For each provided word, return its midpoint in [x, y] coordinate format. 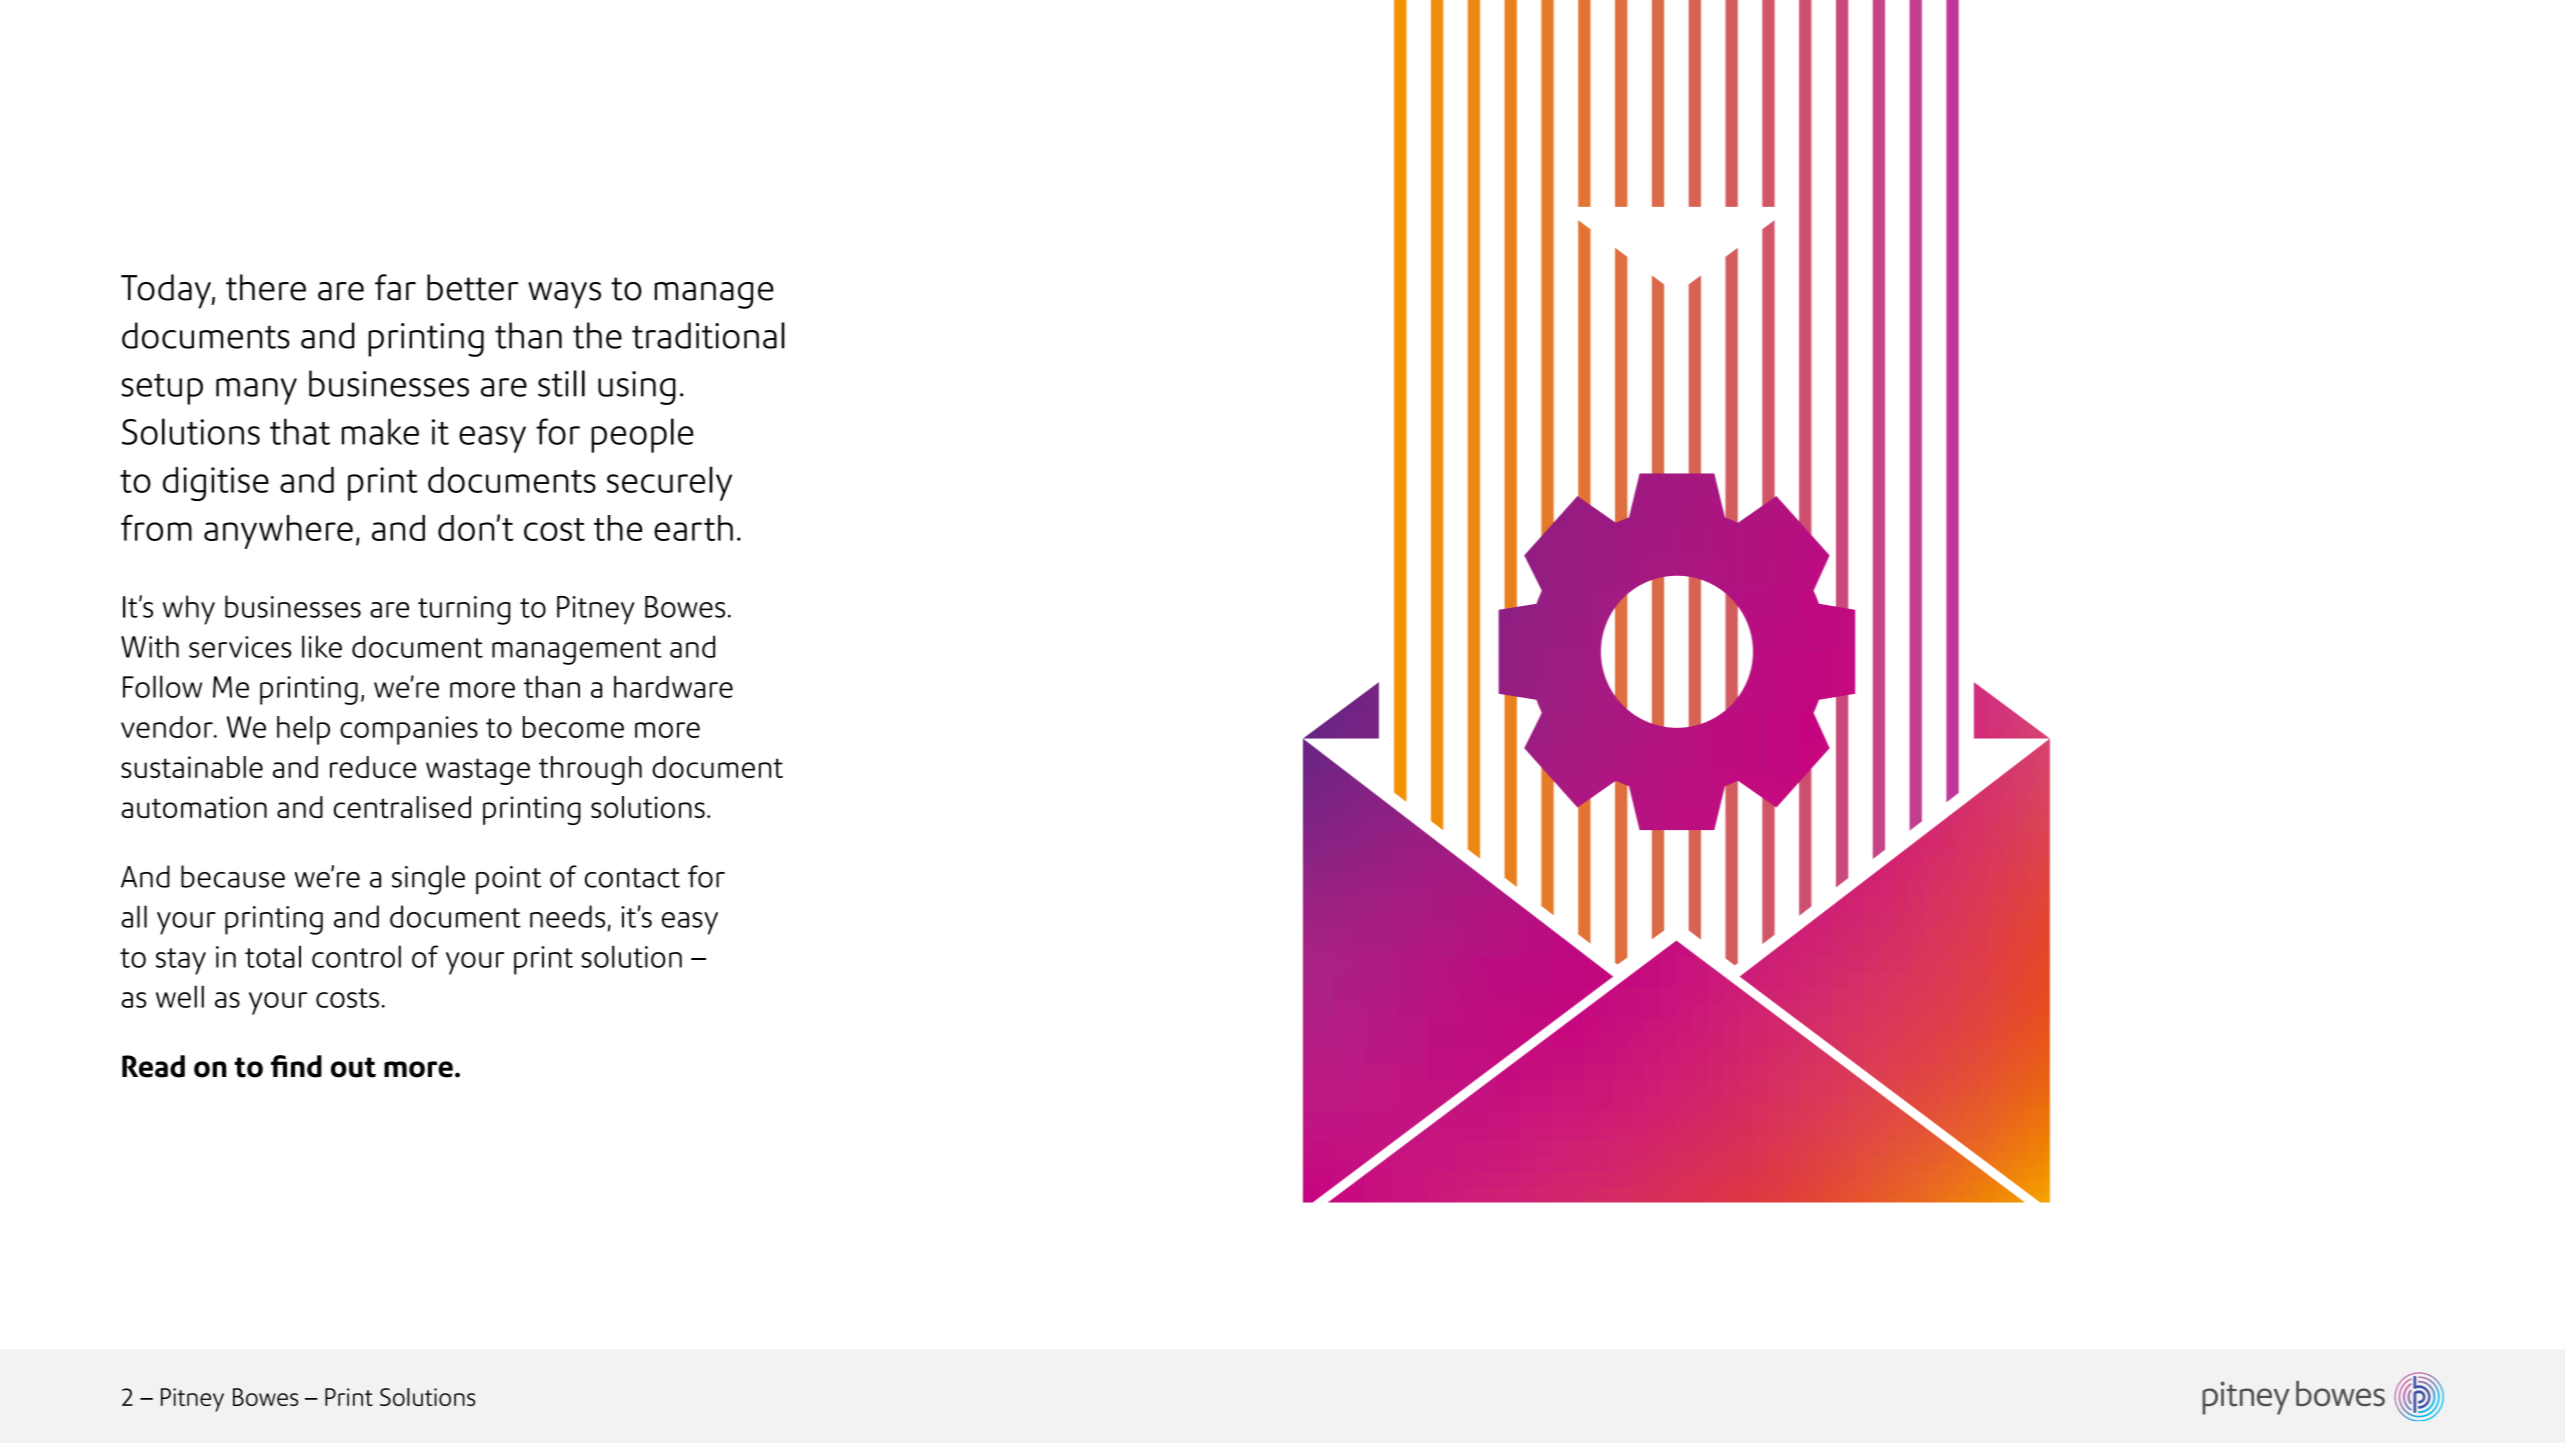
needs [567, 916]
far [395, 287]
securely [669, 483]
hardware [673, 687]
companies [409, 730]
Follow [162, 686]
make [380, 431]
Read [153, 1066]
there [266, 287]
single [428, 880]
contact [632, 878]
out [353, 1067]
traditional [708, 335]
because [233, 876]
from [156, 527]
